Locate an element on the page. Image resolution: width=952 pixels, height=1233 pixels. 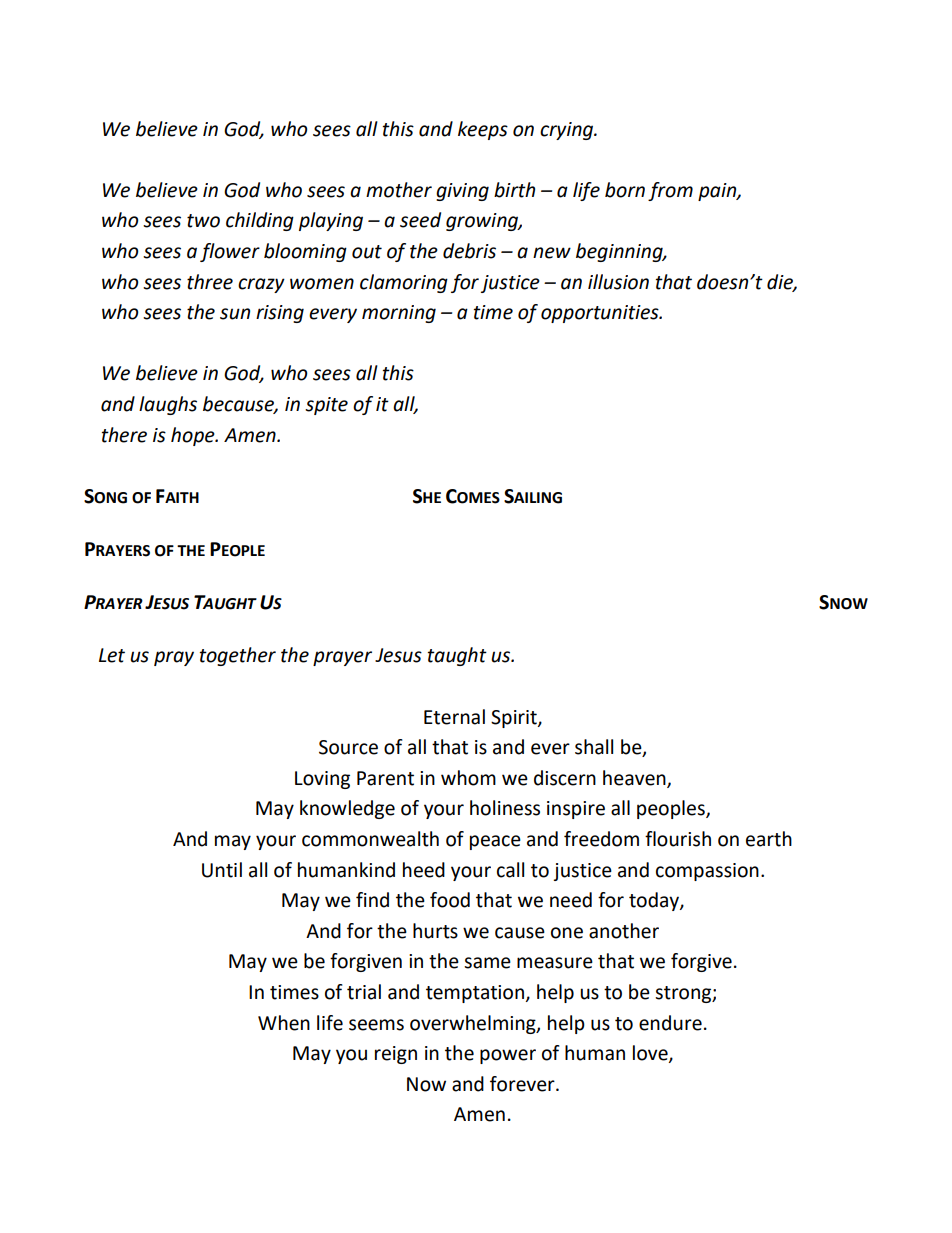
two is located at coordinates (203, 221).
